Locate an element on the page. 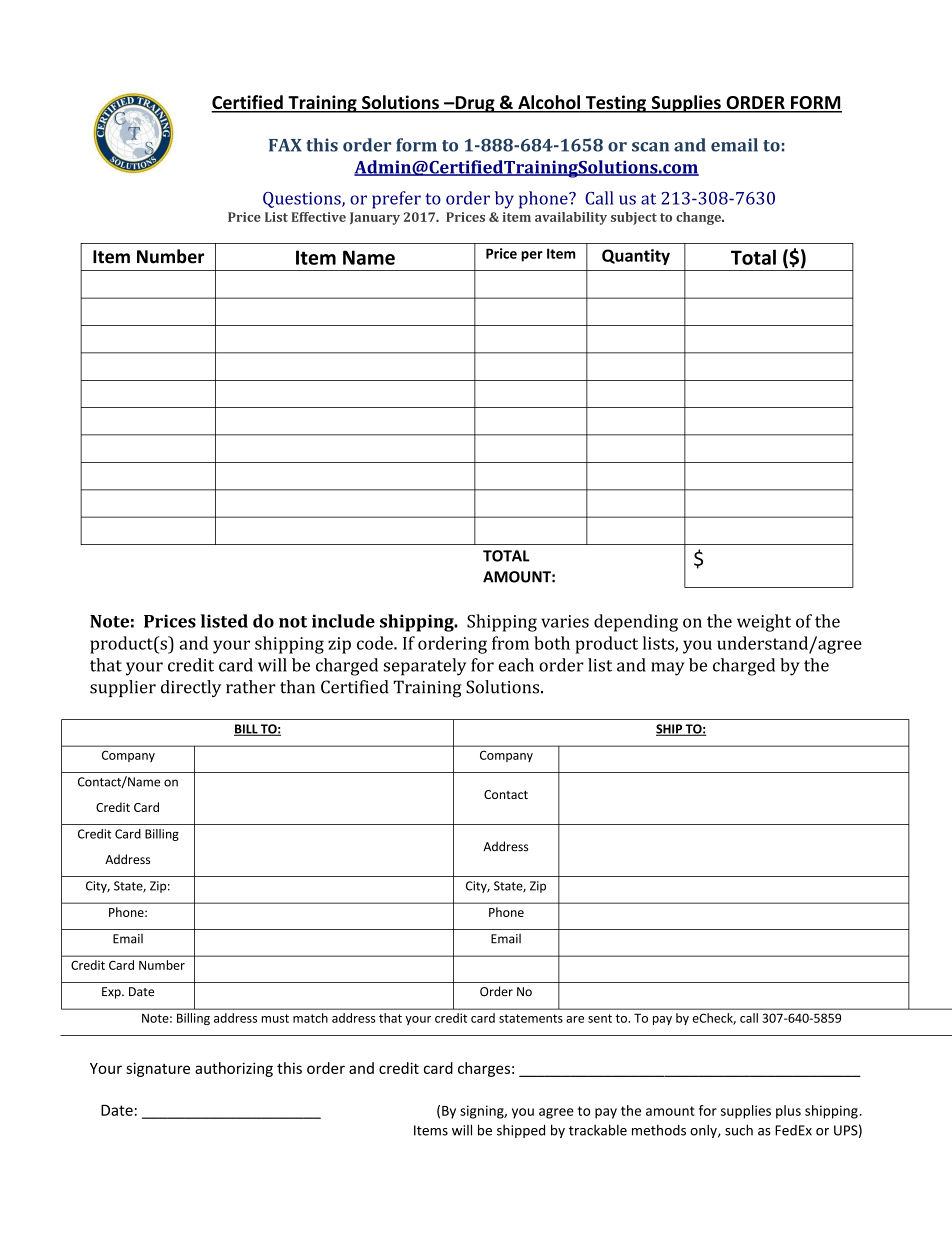 This image has width=952, height=1233. signature is located at coordinates (158, 1069).
